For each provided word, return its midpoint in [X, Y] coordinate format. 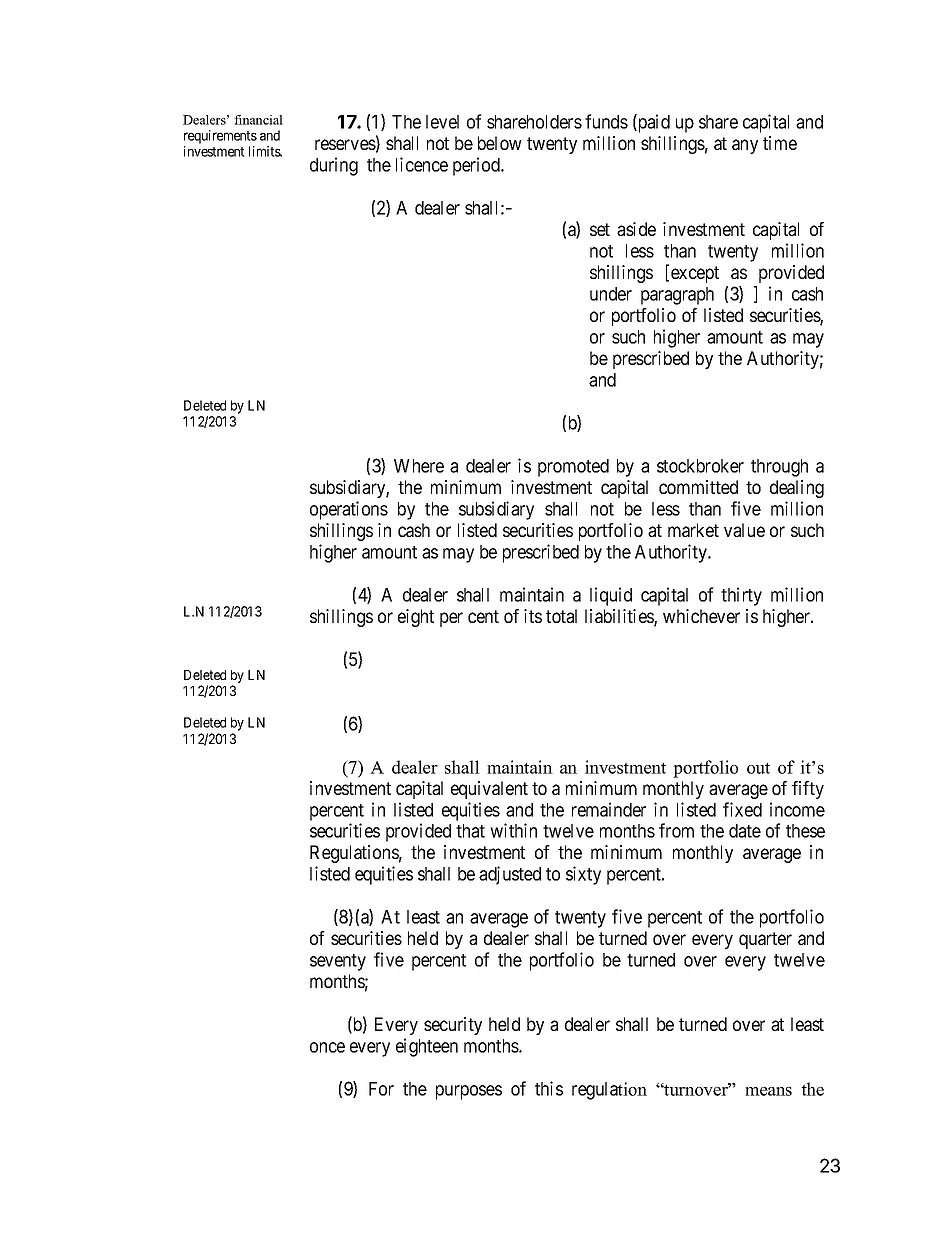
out [758, 768]
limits [265, 151]
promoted [573, 468]
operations [349, 510]
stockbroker [700, 466]
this [549, 1088]
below [500, 143]
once [327, 1047]
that [470, 831]
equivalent [489, 790]
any [745, 146]
